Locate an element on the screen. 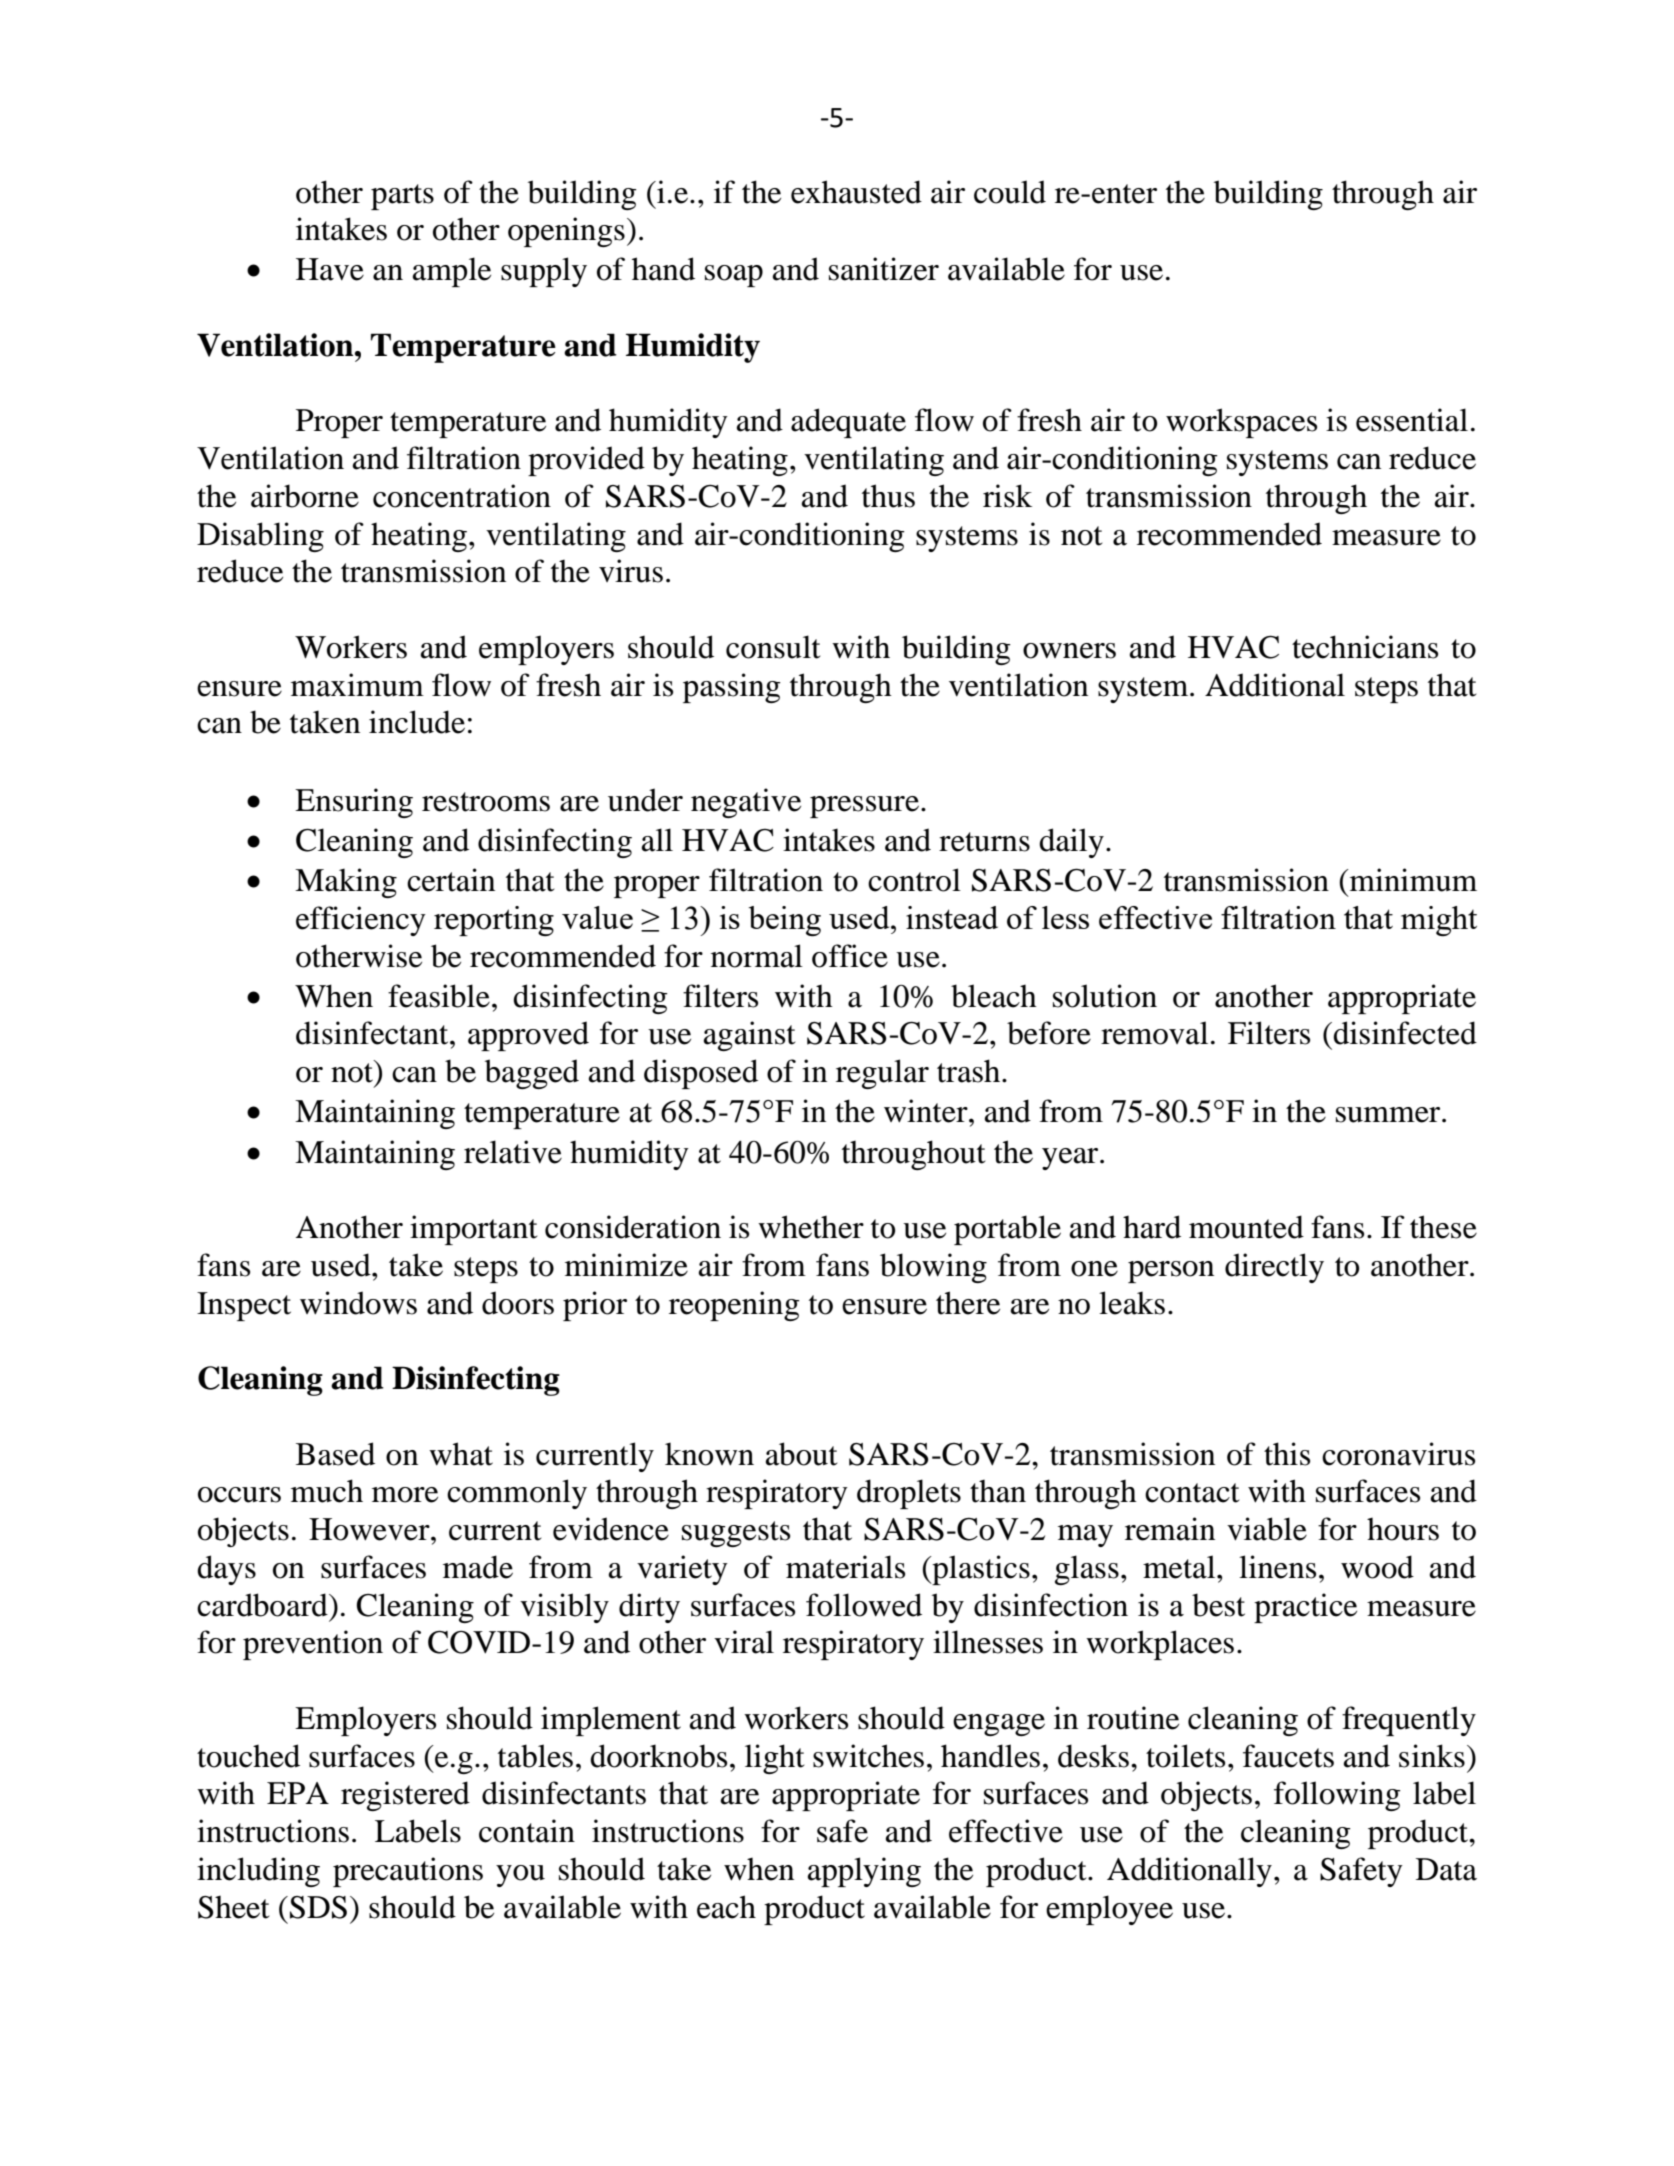 This screenshot has width=1674, height=2166. disinfected is located at coordinates (1404, 1033).
